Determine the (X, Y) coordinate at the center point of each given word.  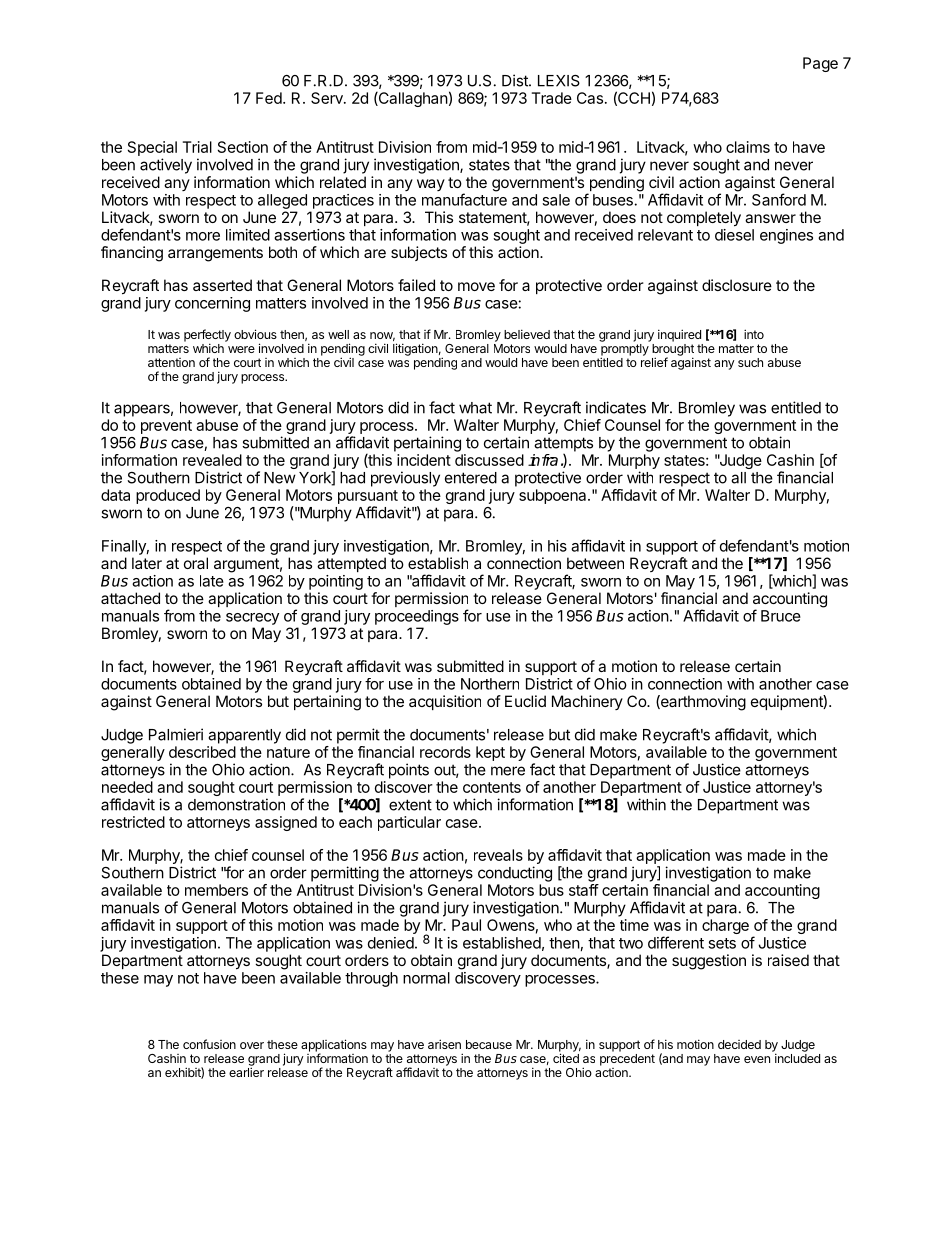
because (489, 1044)
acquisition (445, 702)
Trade (552, 98)
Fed (269, 98)
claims (748, 147)
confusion (209, 1044)
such (750, 362)
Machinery (587, 702)
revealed (212, 460)
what (475, 408)
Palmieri (176, 734)
